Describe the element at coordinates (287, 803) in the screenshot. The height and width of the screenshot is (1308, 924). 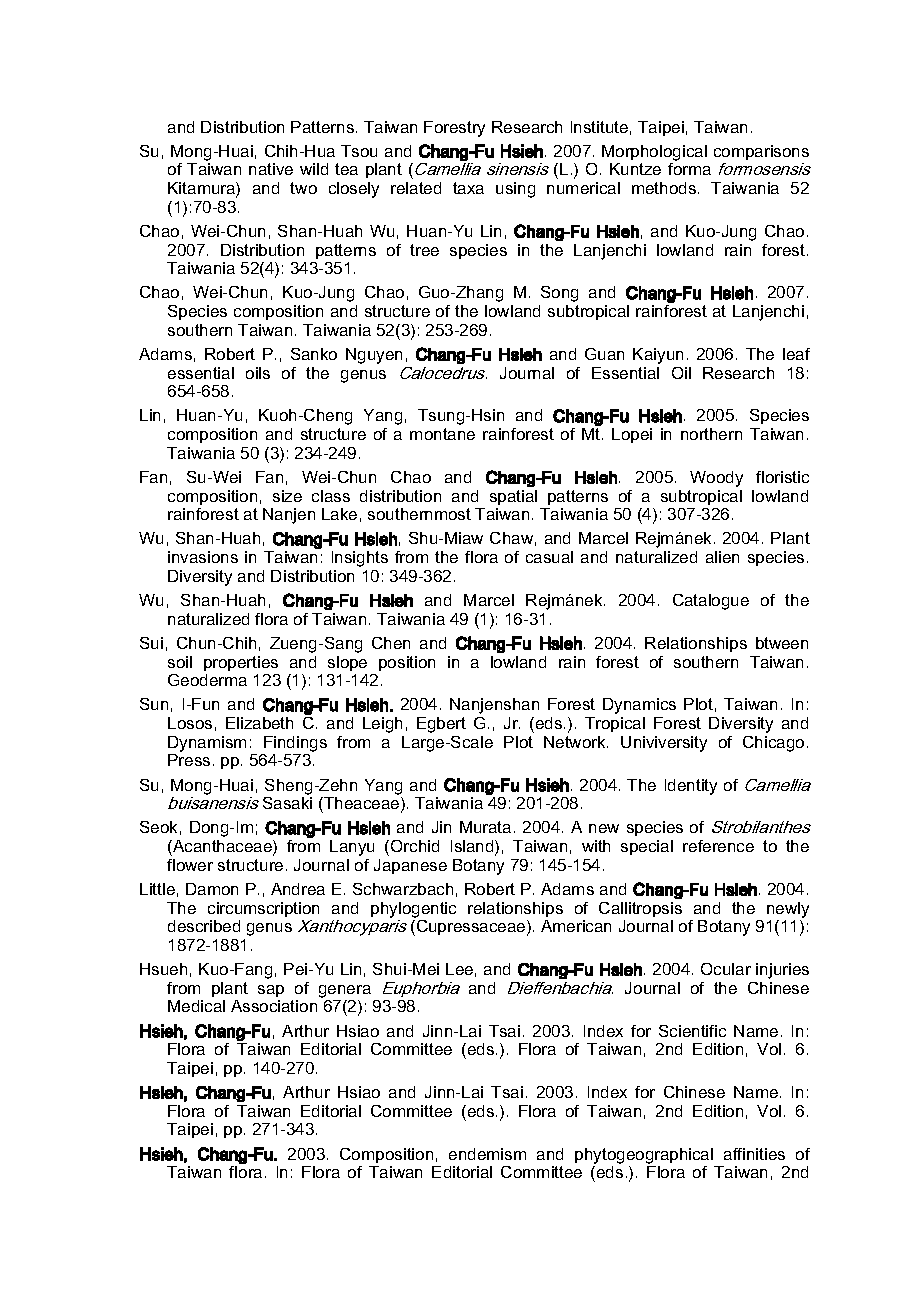
I see `Sasaki` at that location.
